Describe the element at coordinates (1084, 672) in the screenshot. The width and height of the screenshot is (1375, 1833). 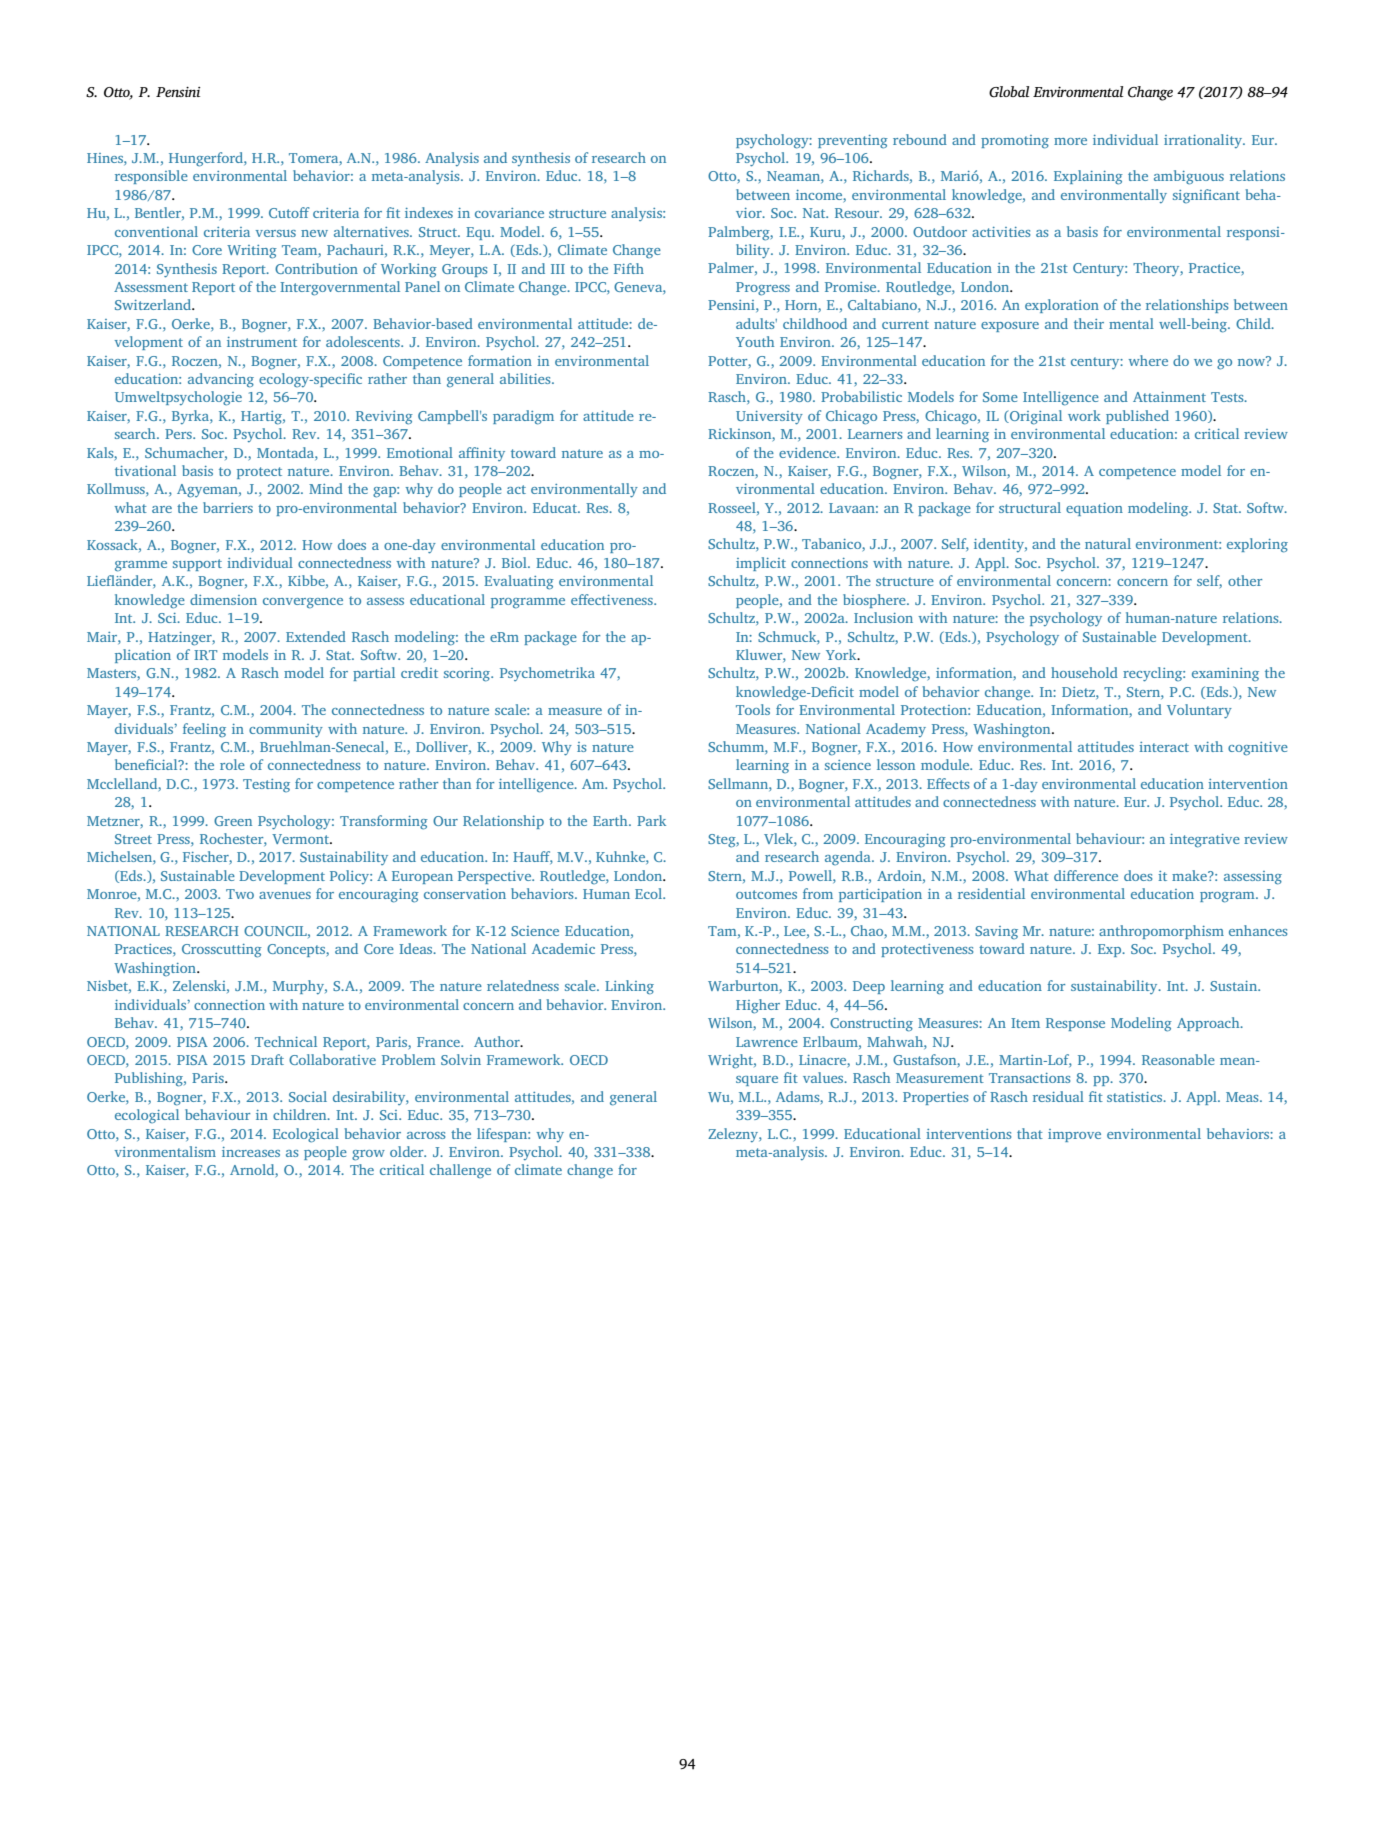
I see `household` at that location.
